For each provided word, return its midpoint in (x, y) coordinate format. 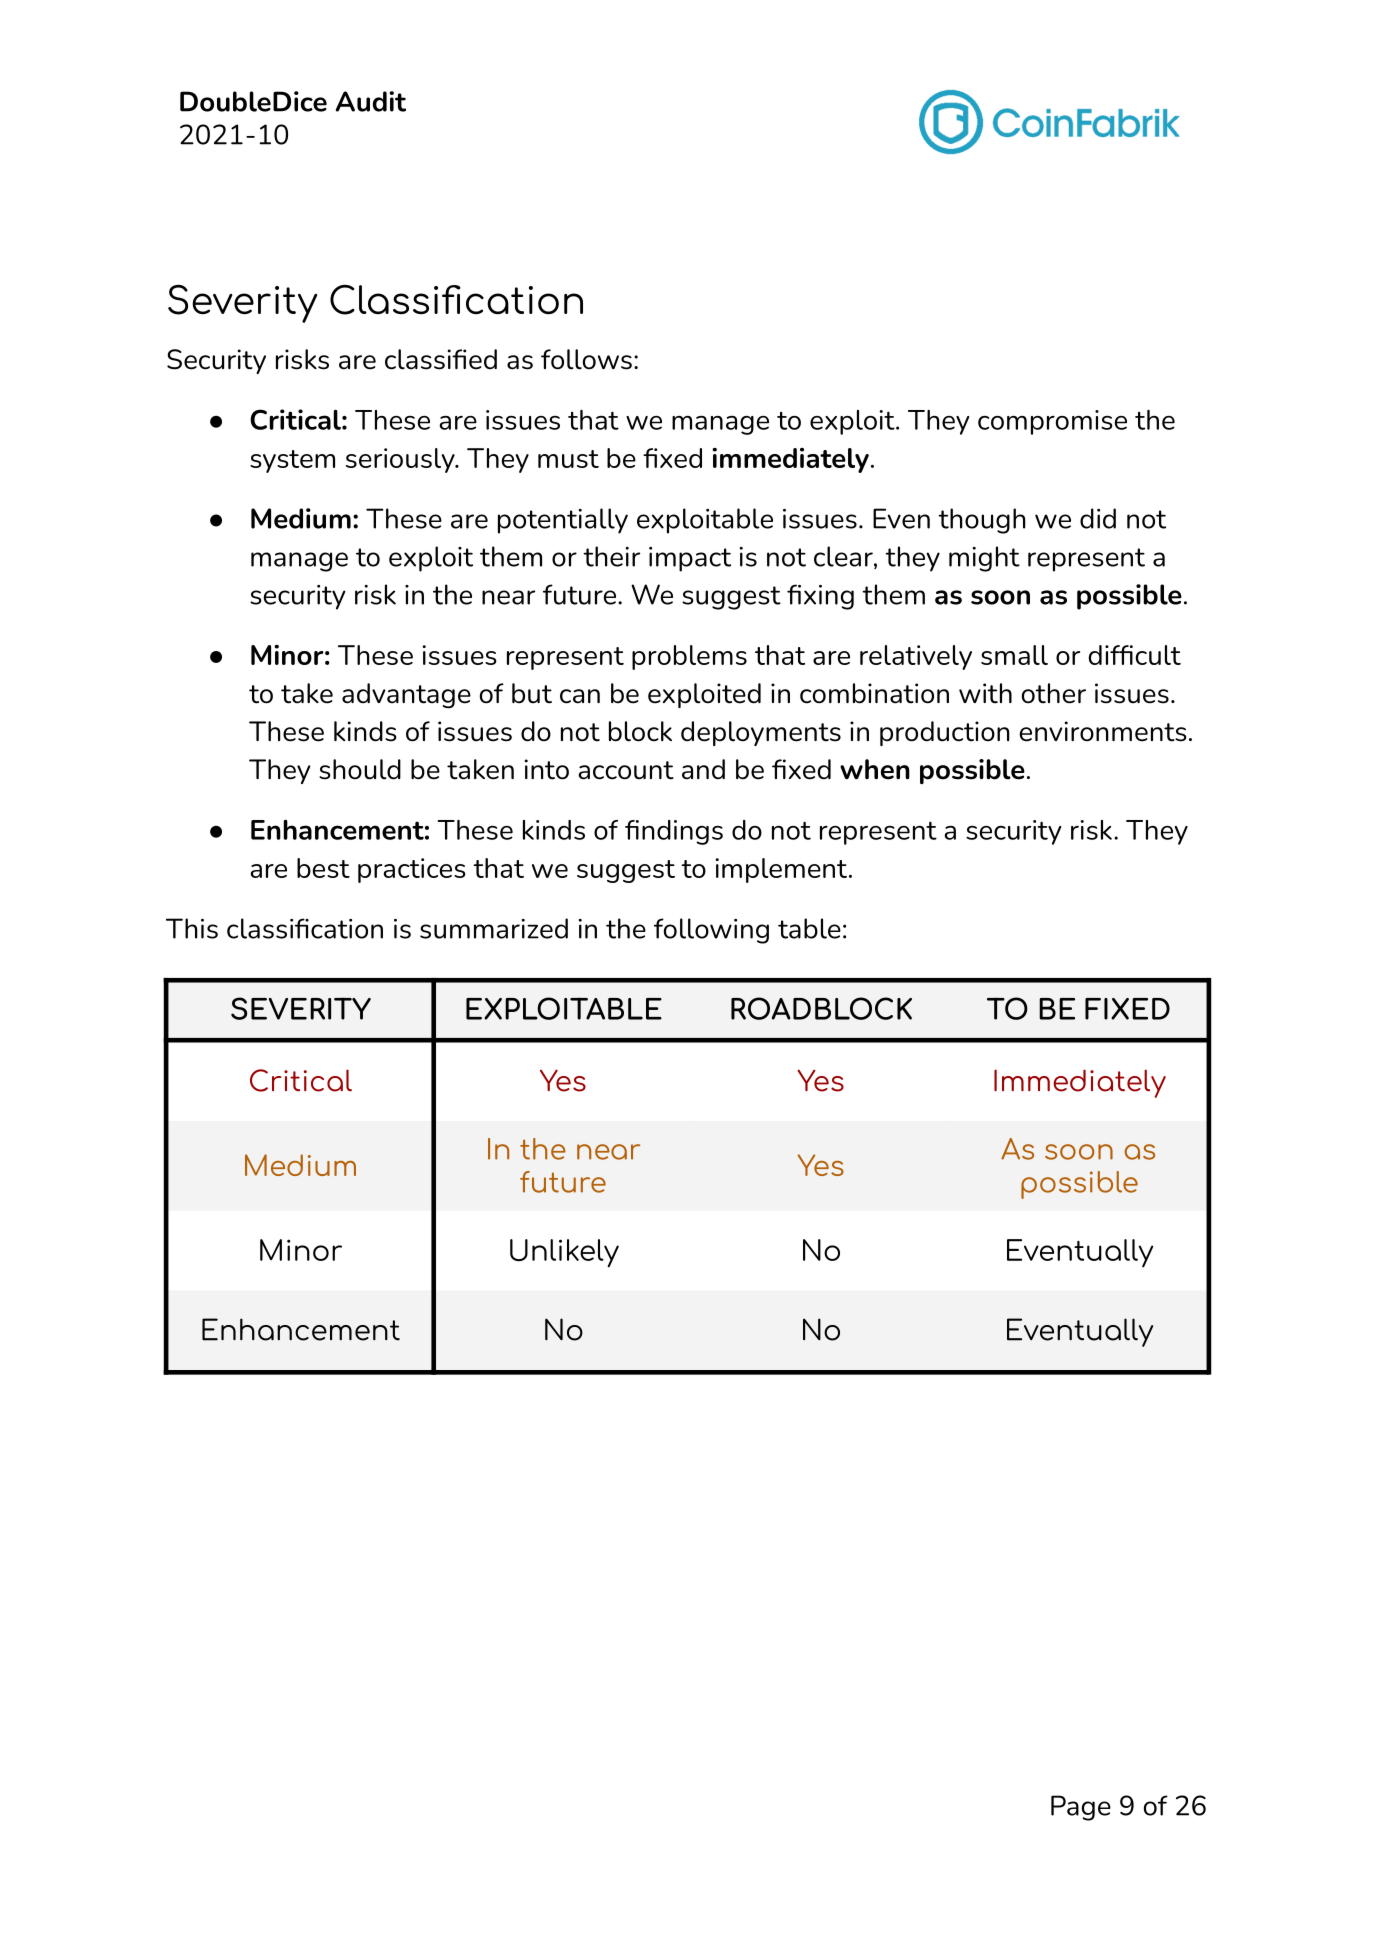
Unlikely (564, 1253)
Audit (371, 101)
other (1054, 693)
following (711, 931)
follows (586, 359)
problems (689, 657)
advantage (406, 696)
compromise (1052, 422)
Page (1081, 1808)
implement (781, 870)
